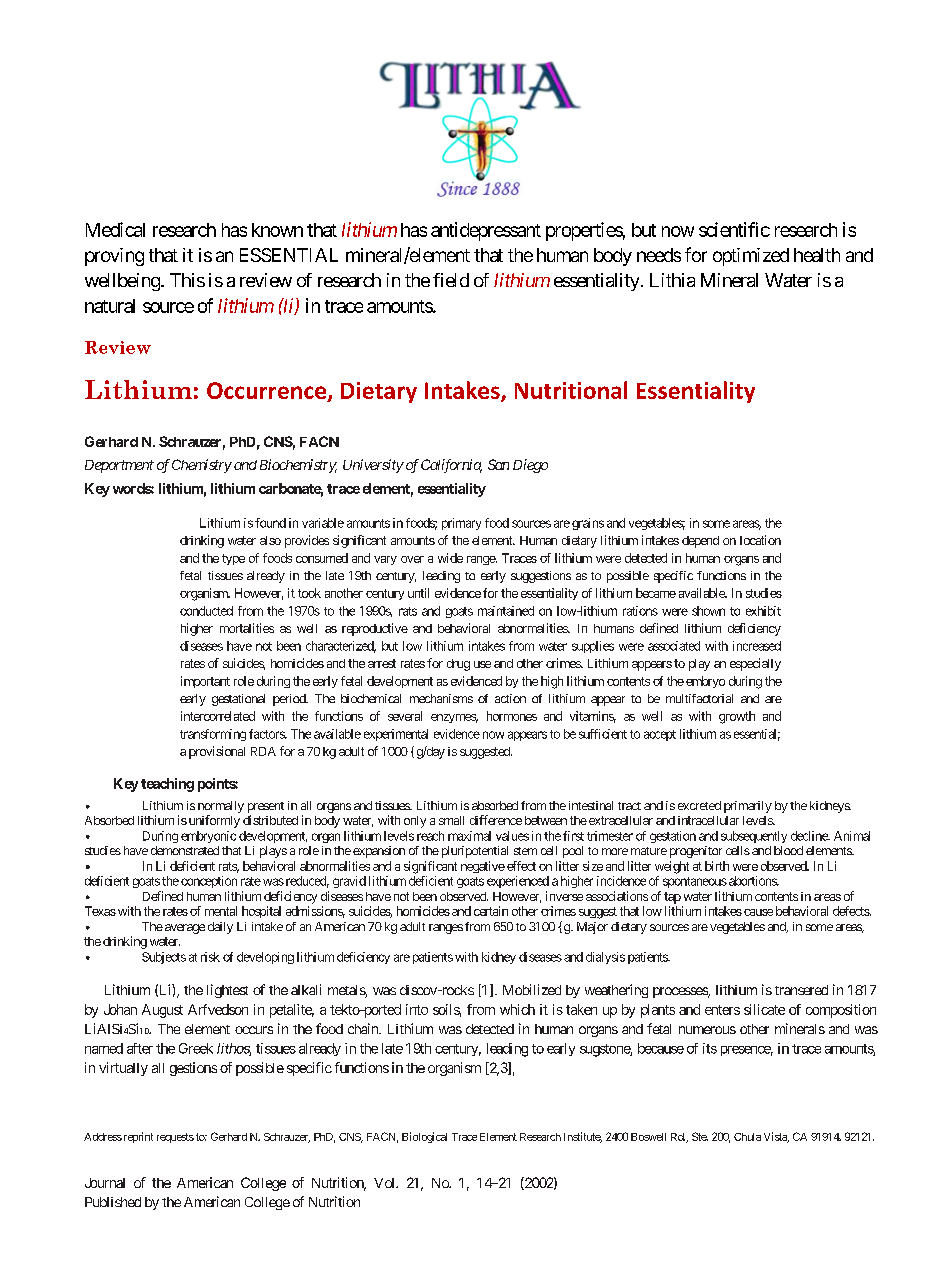  Describe the element at coordinates (424, 1137) in the screenshot. I see `Biological` at that location.
